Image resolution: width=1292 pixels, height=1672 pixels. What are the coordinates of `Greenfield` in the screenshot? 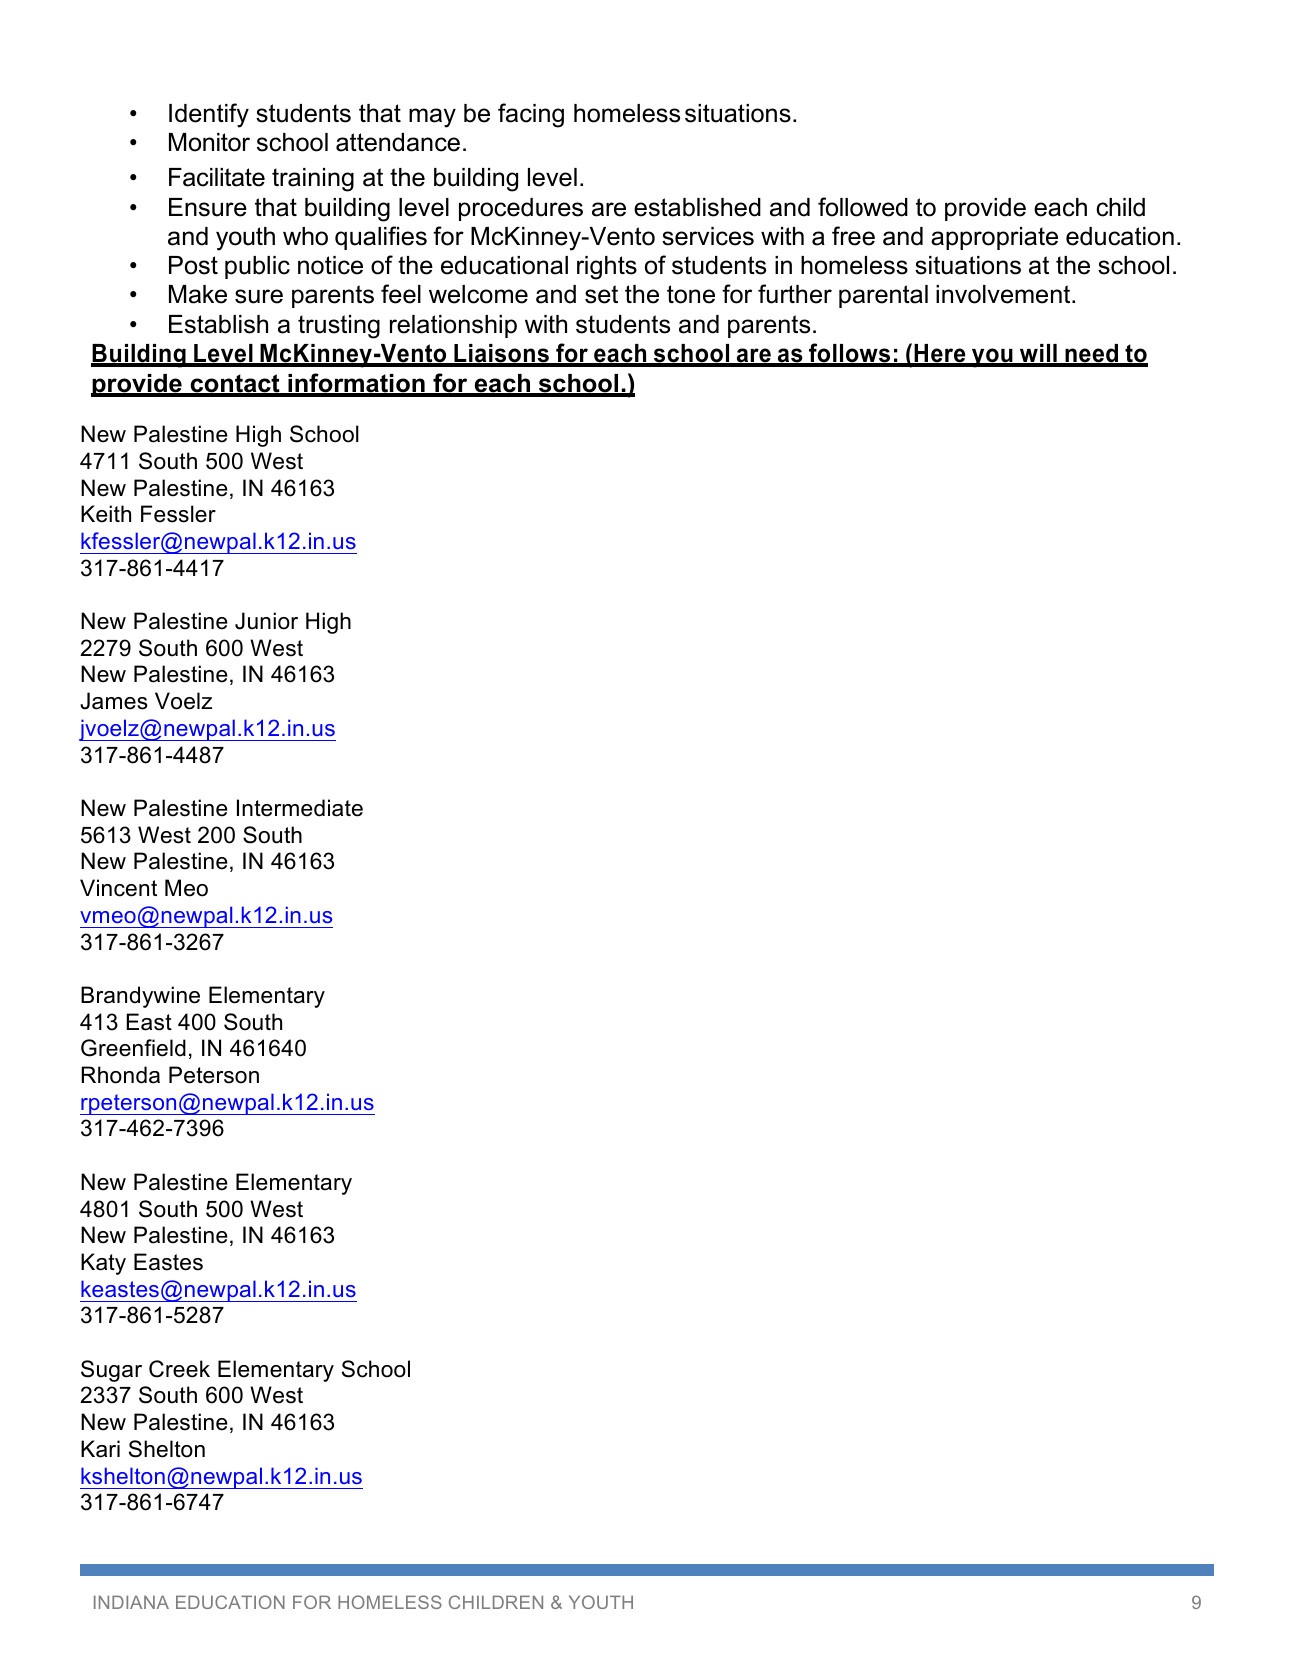 It's located at (133, 1048).
